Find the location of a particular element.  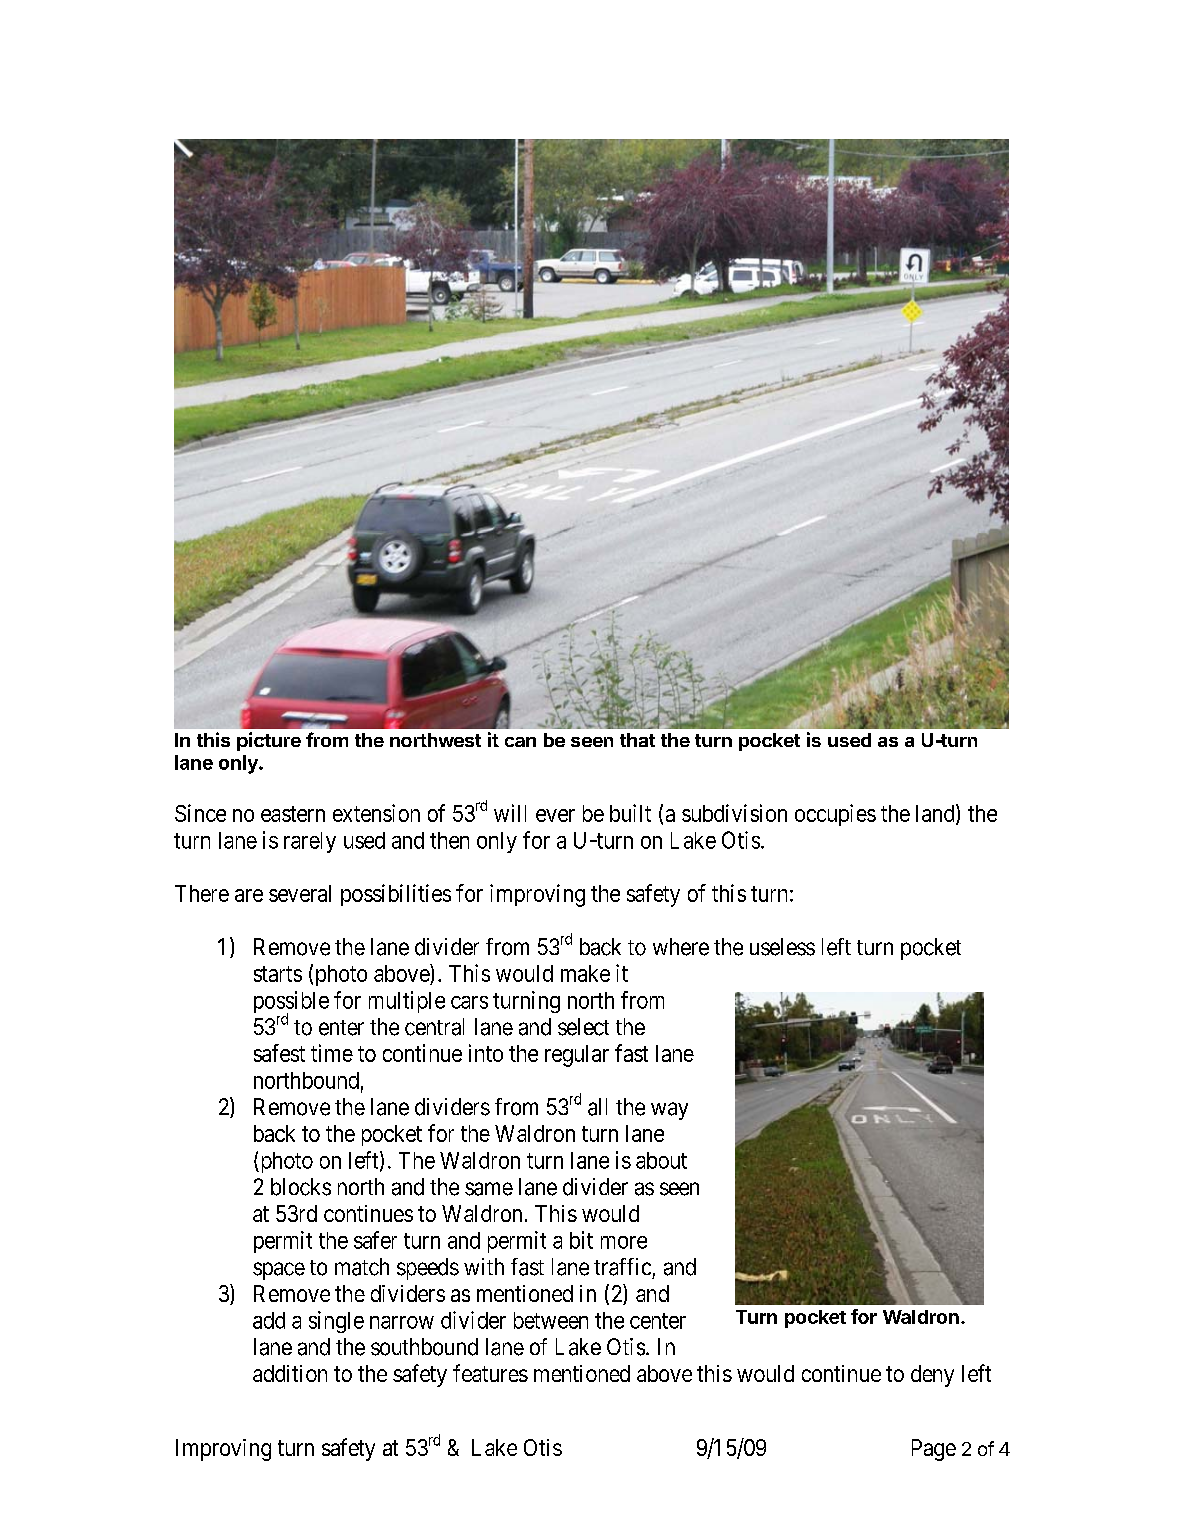

can is located at coordinates (520, 742).
